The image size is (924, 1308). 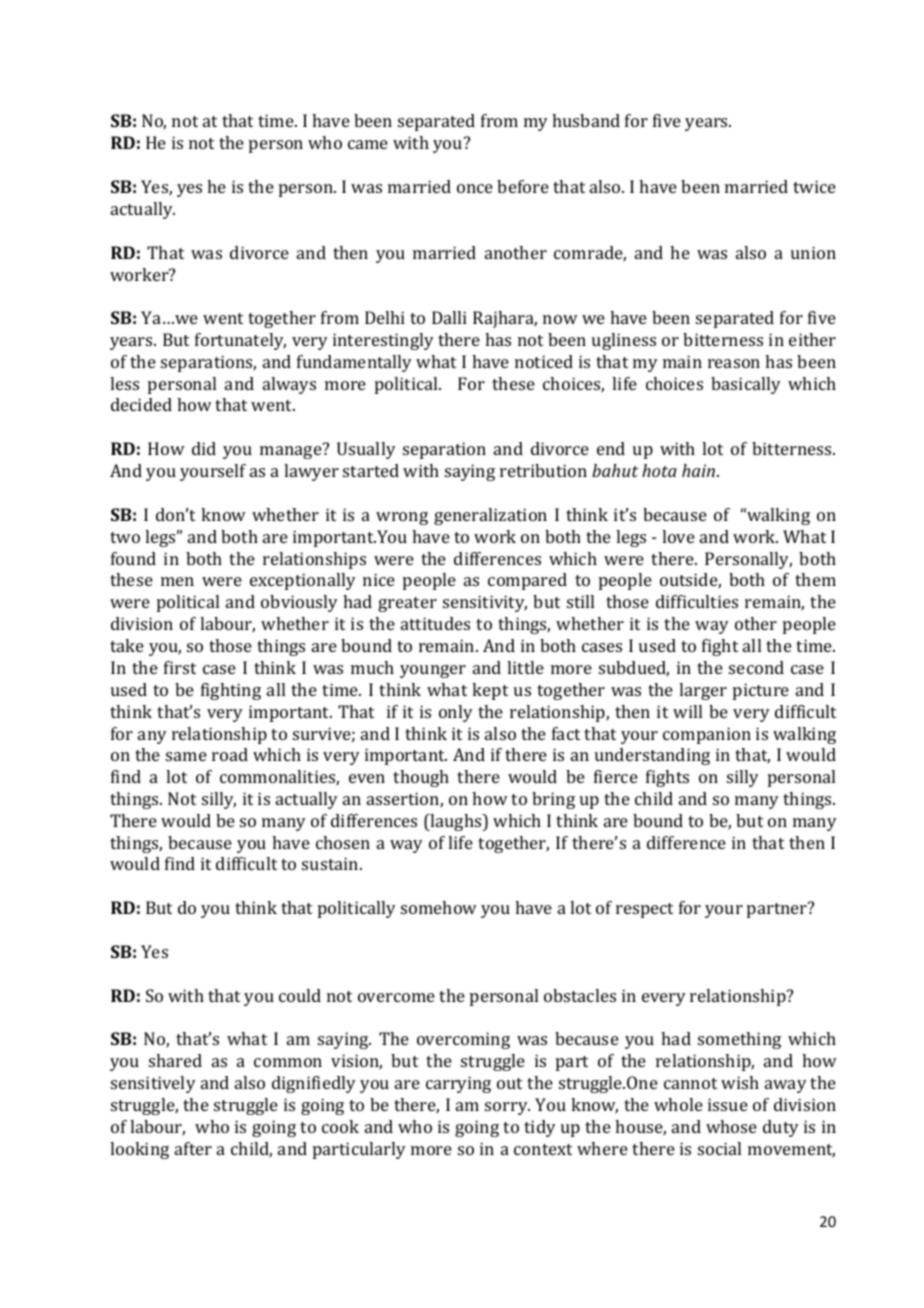 I want to click on after, so click(x=193, y=1148).
